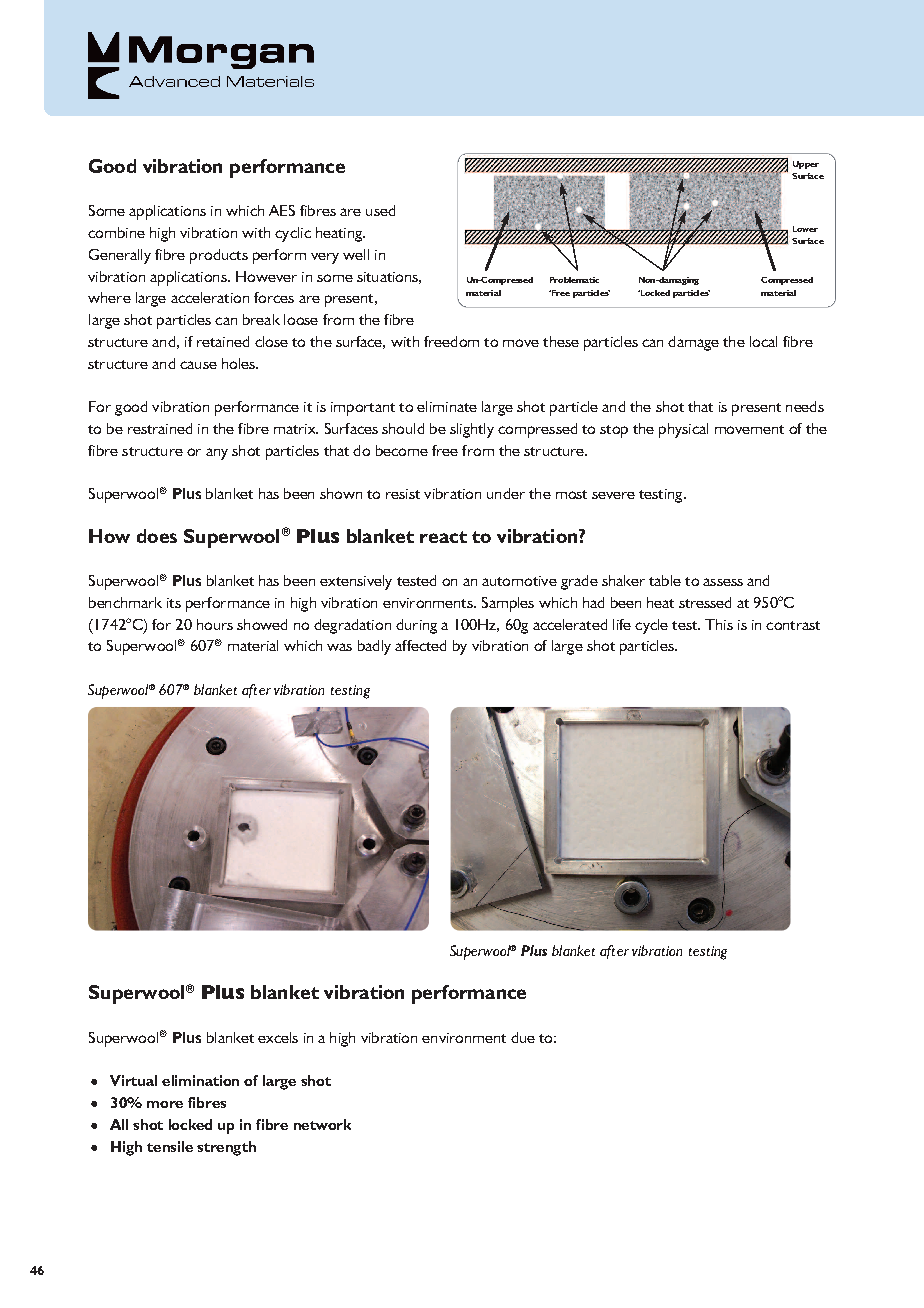 Image resolution: width=924 pixels, height=1308 pixels. Describe the element at coordinates (278, 1037) in the screenshot. I see `excels` at that location.
